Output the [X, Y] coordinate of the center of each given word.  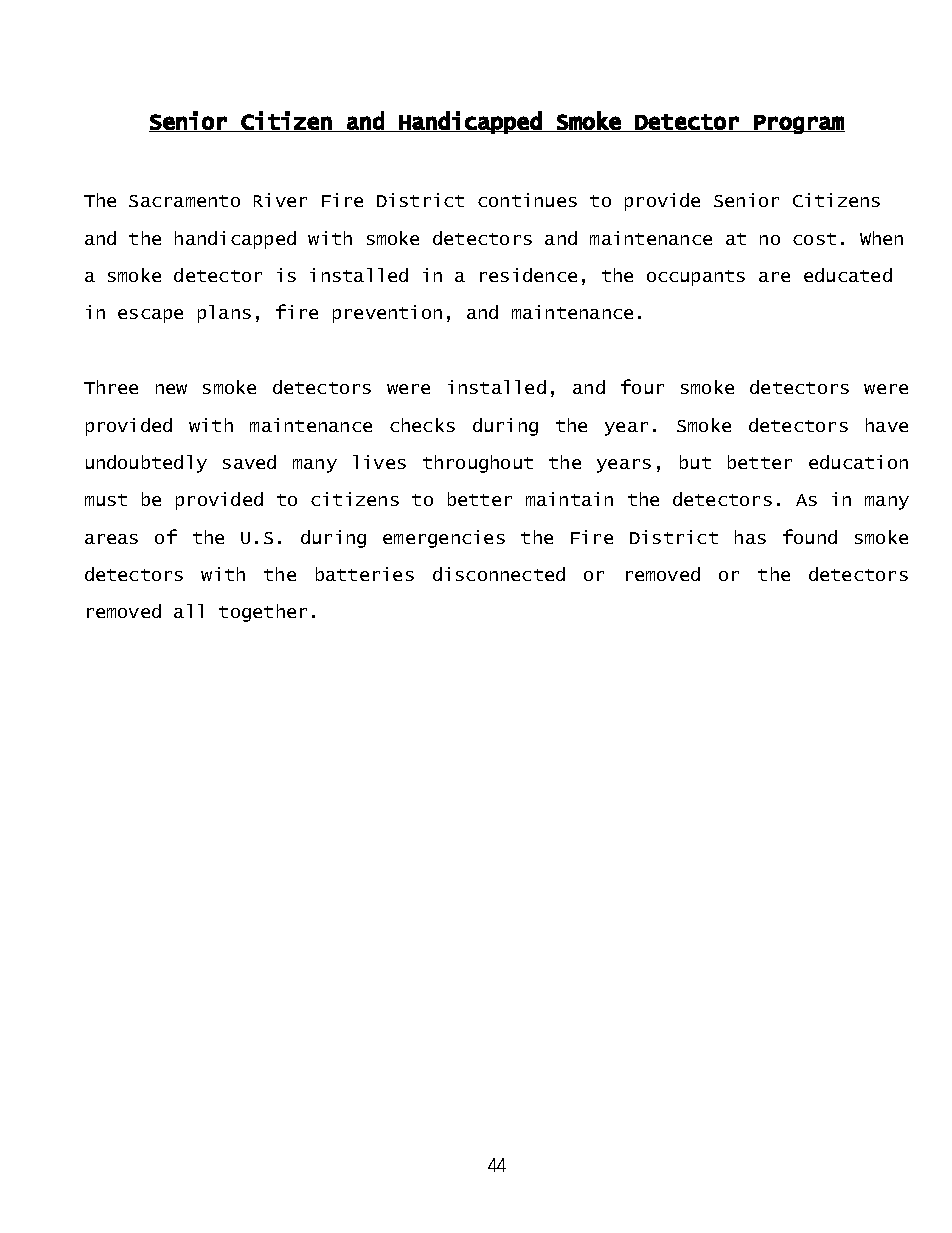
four [642, 386]
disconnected [499, 574]
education [858, 462]
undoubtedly [146, 464]
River [280, 200]
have [887, 425]
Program [799, 124]
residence [528, 275]
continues [527, 200]
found [810, 536]
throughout [478, 464]
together [263, 613]
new [171, 389]
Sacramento [184, 201]
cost [814, 239]
